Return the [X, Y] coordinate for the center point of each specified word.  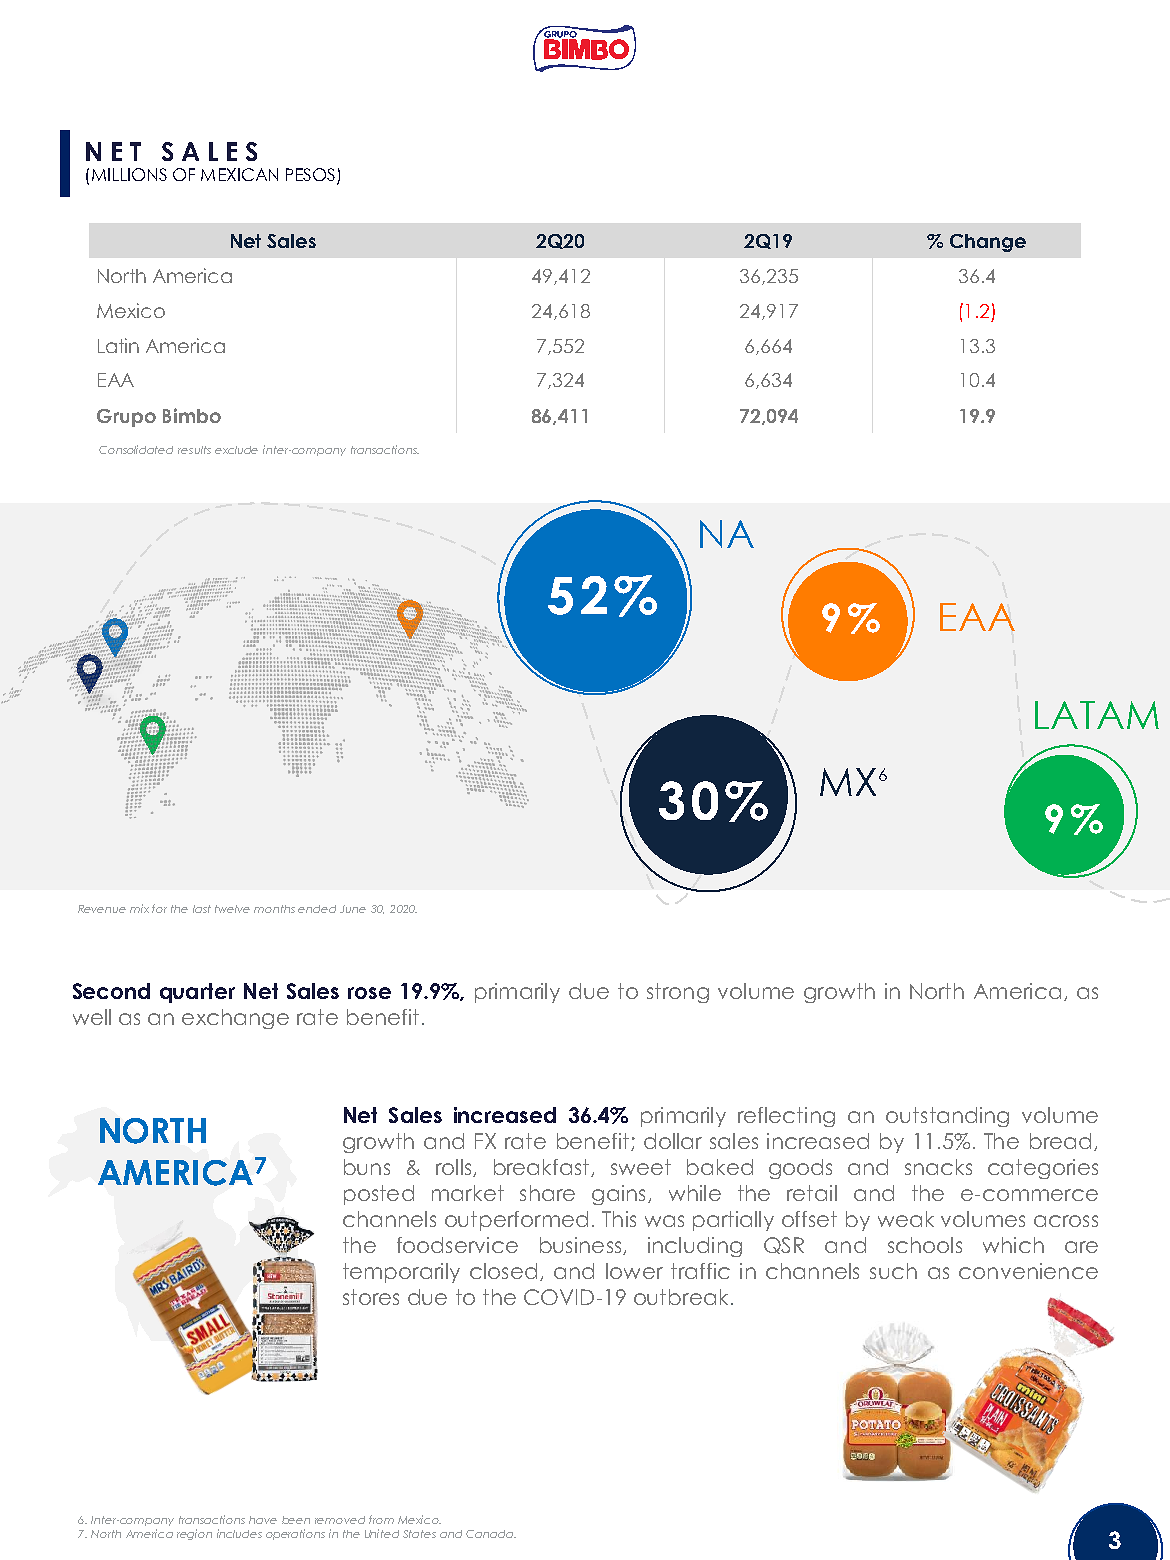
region [194, 1534]
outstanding [947, 1117]
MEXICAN [239, 174]
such [893, 1271]
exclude [236, 450]
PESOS [312, 176]
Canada [490, 1534]
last [202, 909]
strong [678, 993]
